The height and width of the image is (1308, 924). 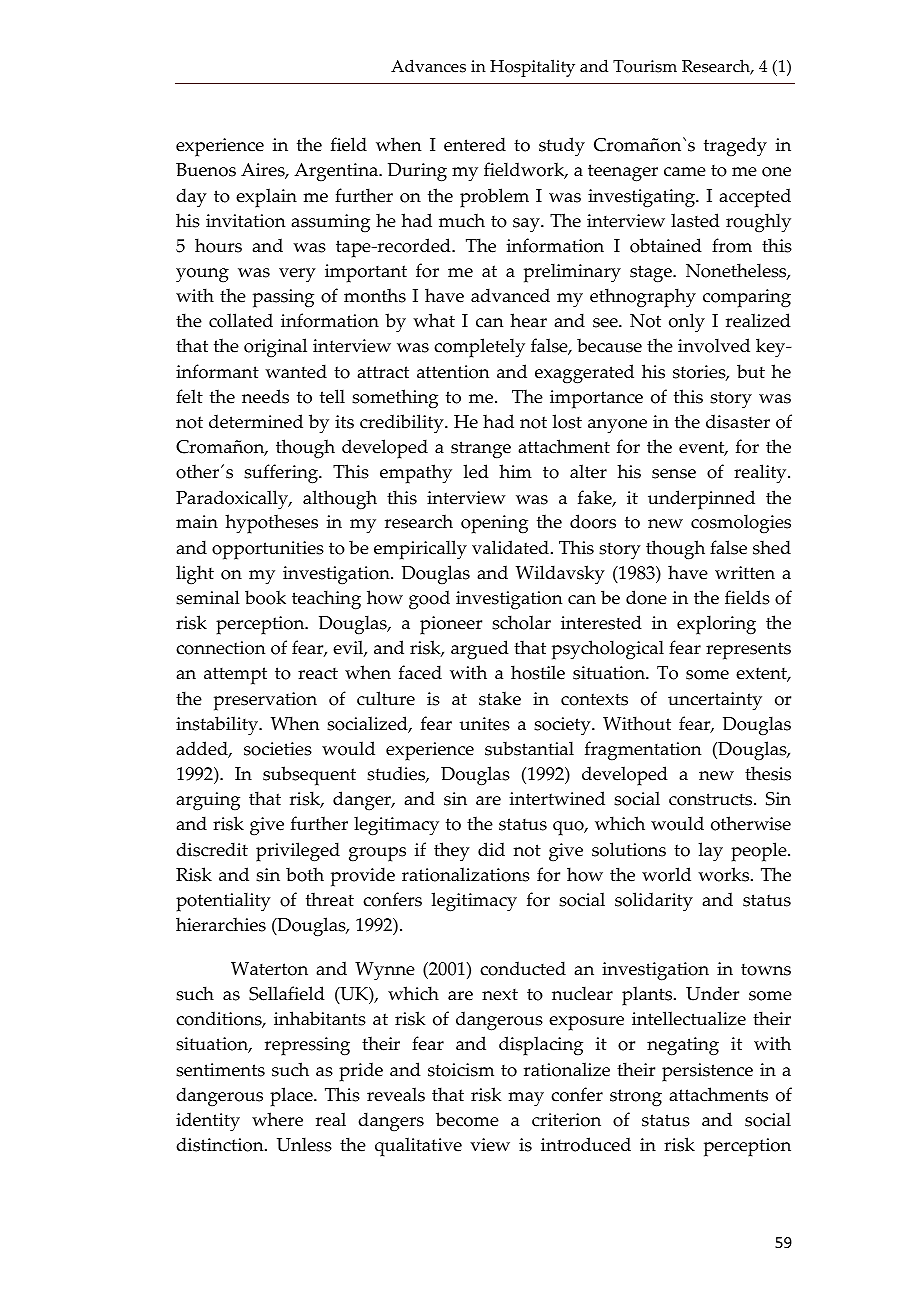 What do you see at coordinates (277, 1119) in the image?
I see `where` at bounding box center [277, 1119].
